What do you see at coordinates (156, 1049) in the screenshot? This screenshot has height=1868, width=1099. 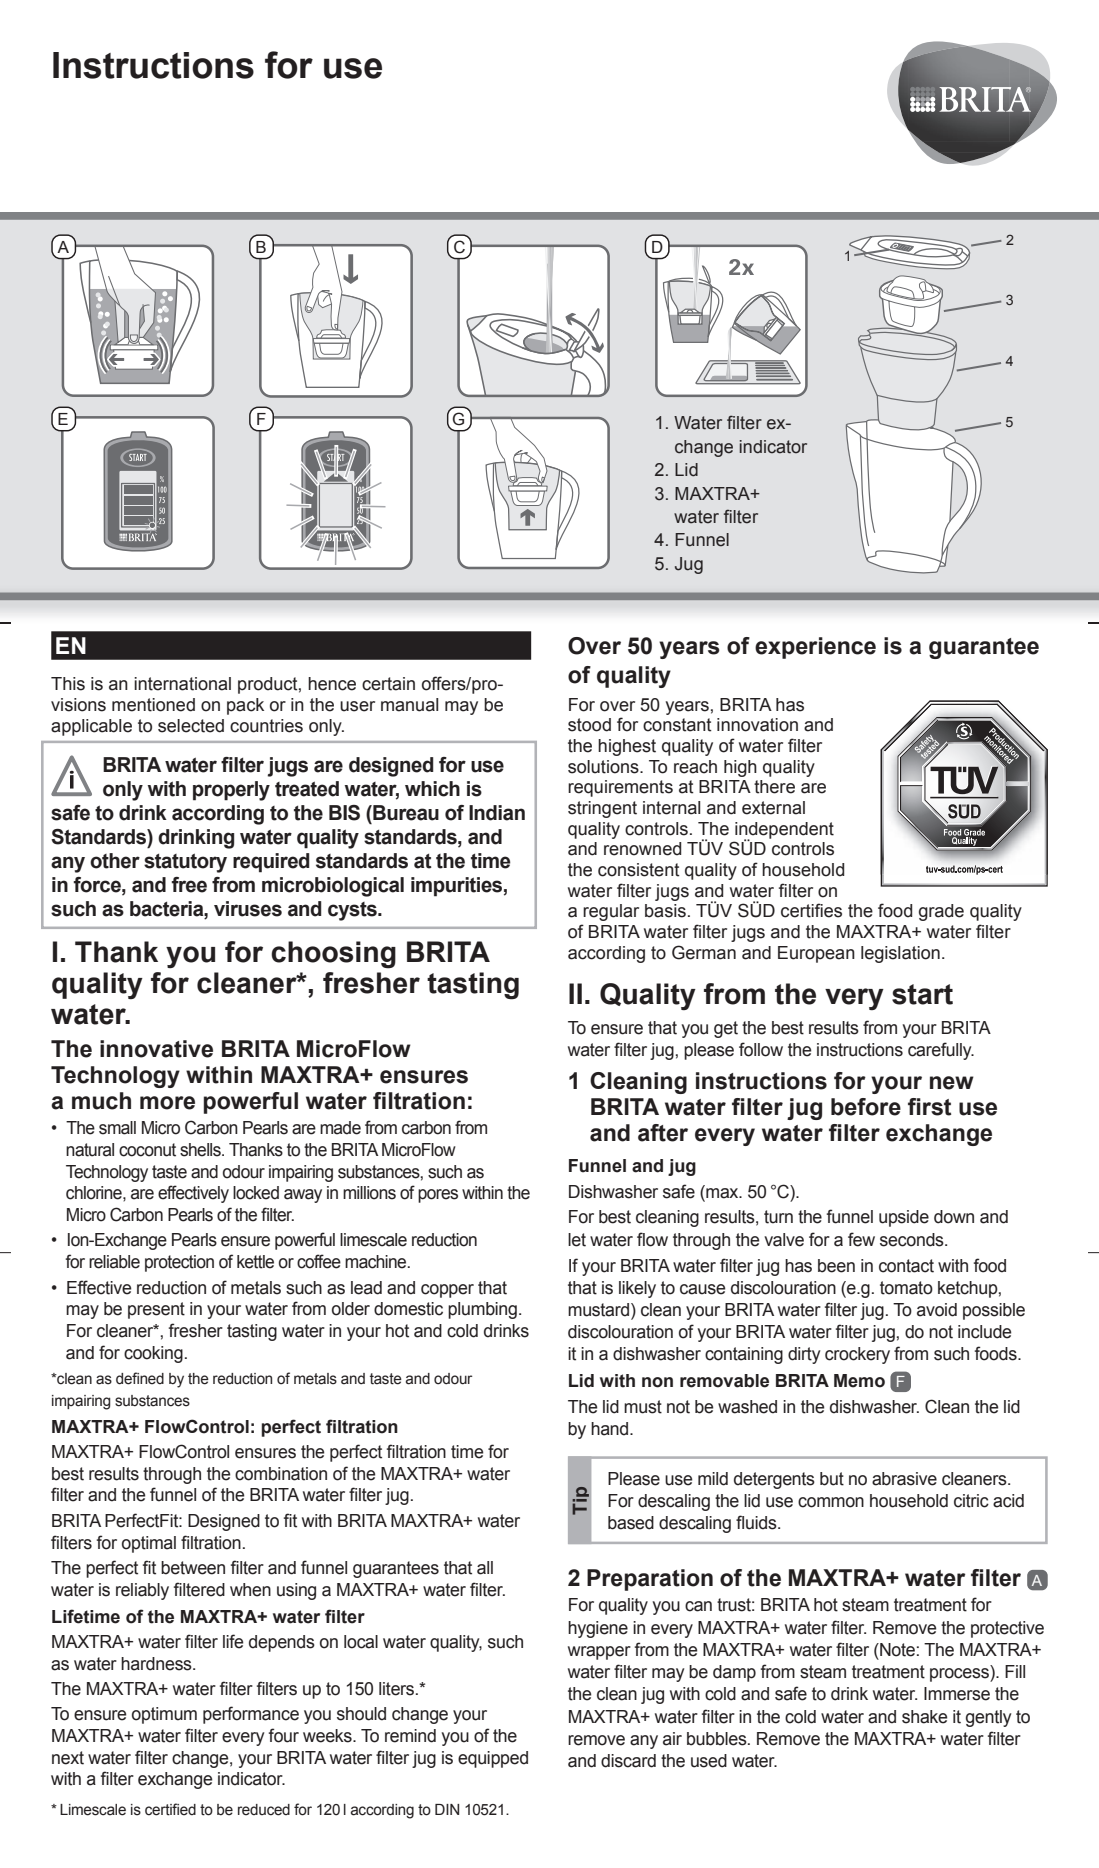 I see `innovative` at bounding box center [156, 1049].
